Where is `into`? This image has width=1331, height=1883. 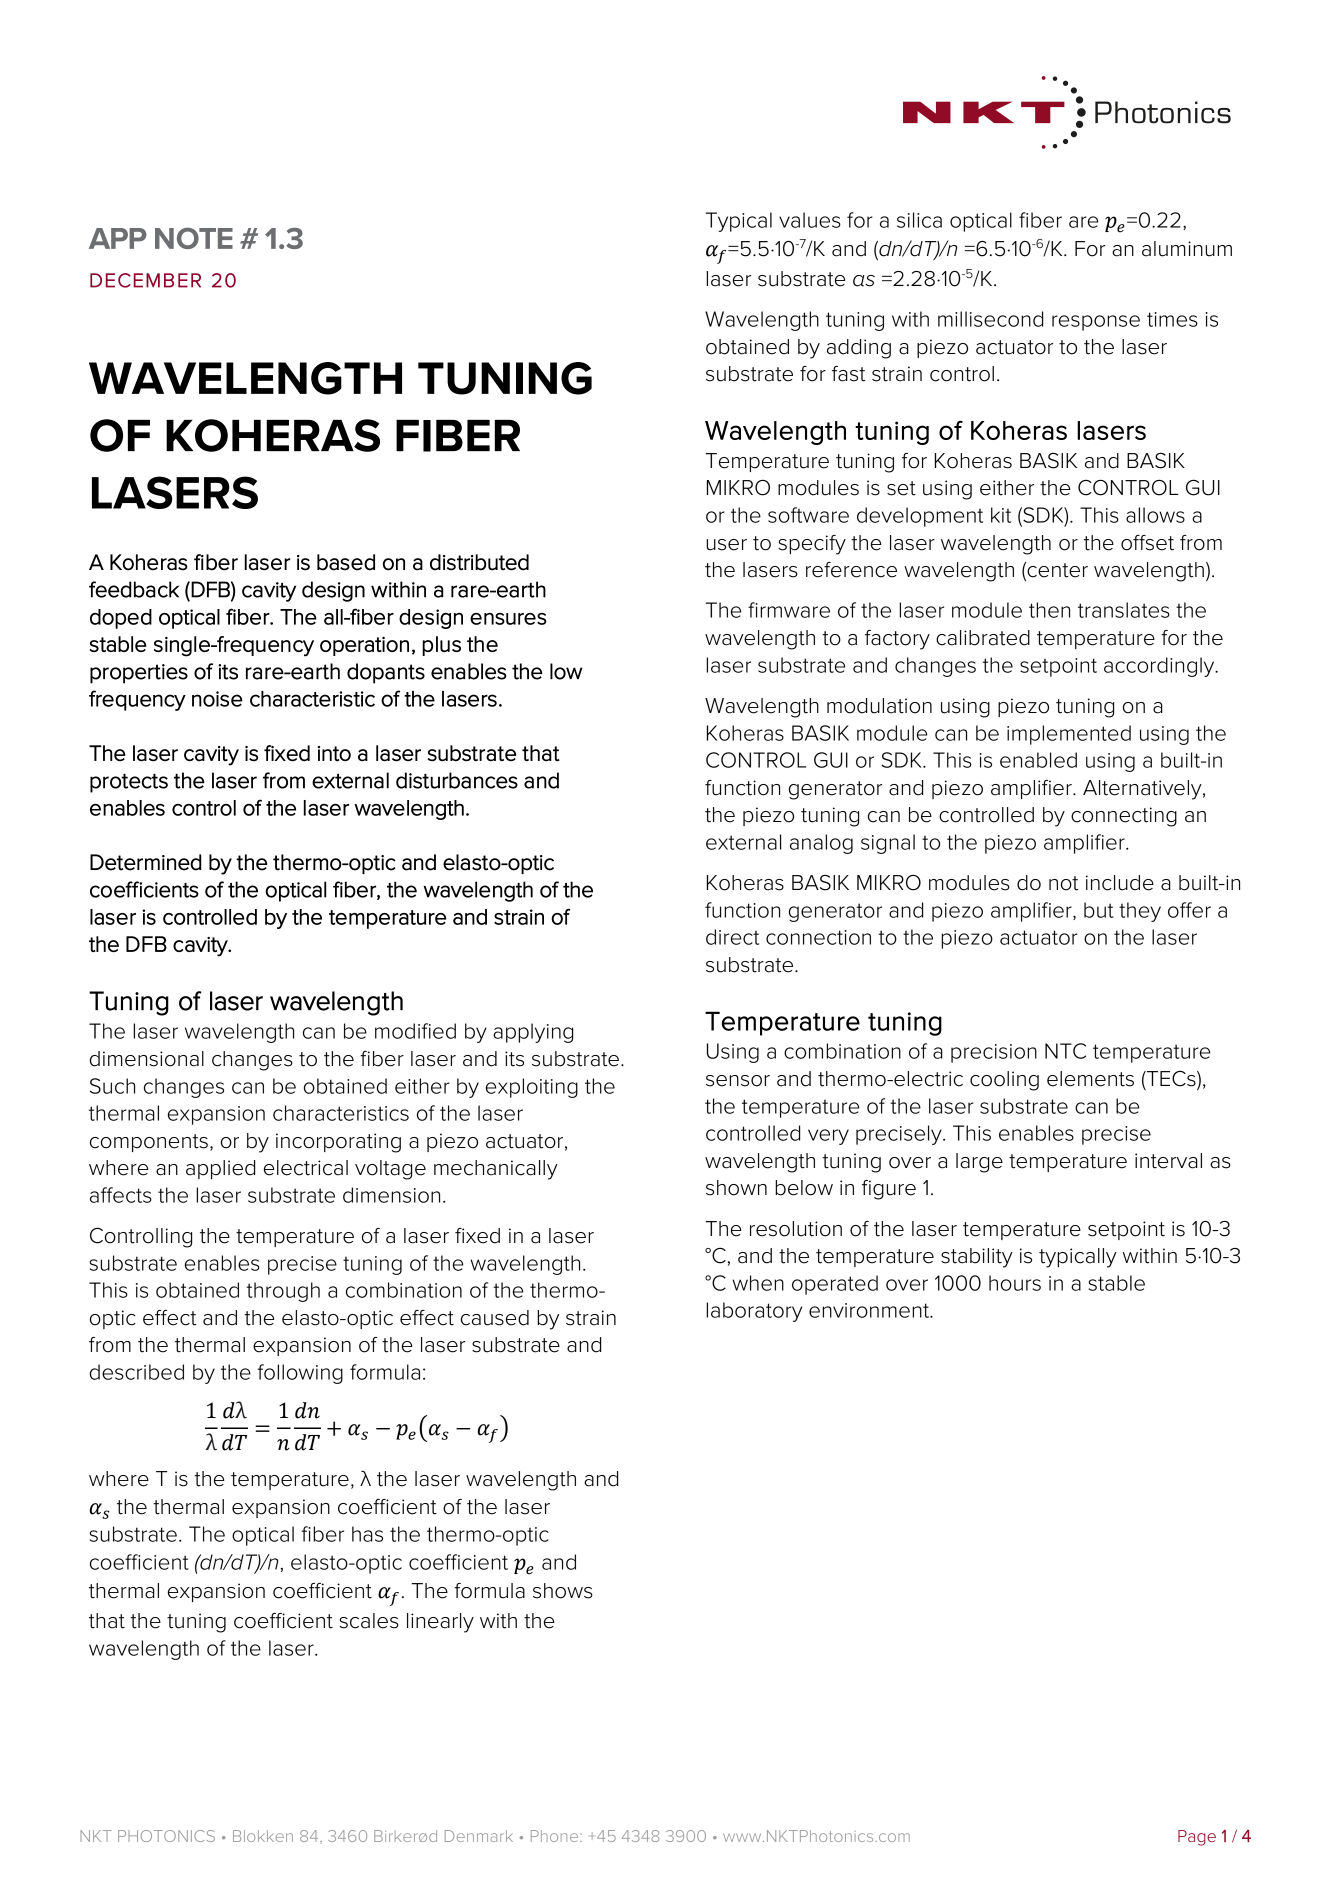 into is located at coordinates (334, 753).
